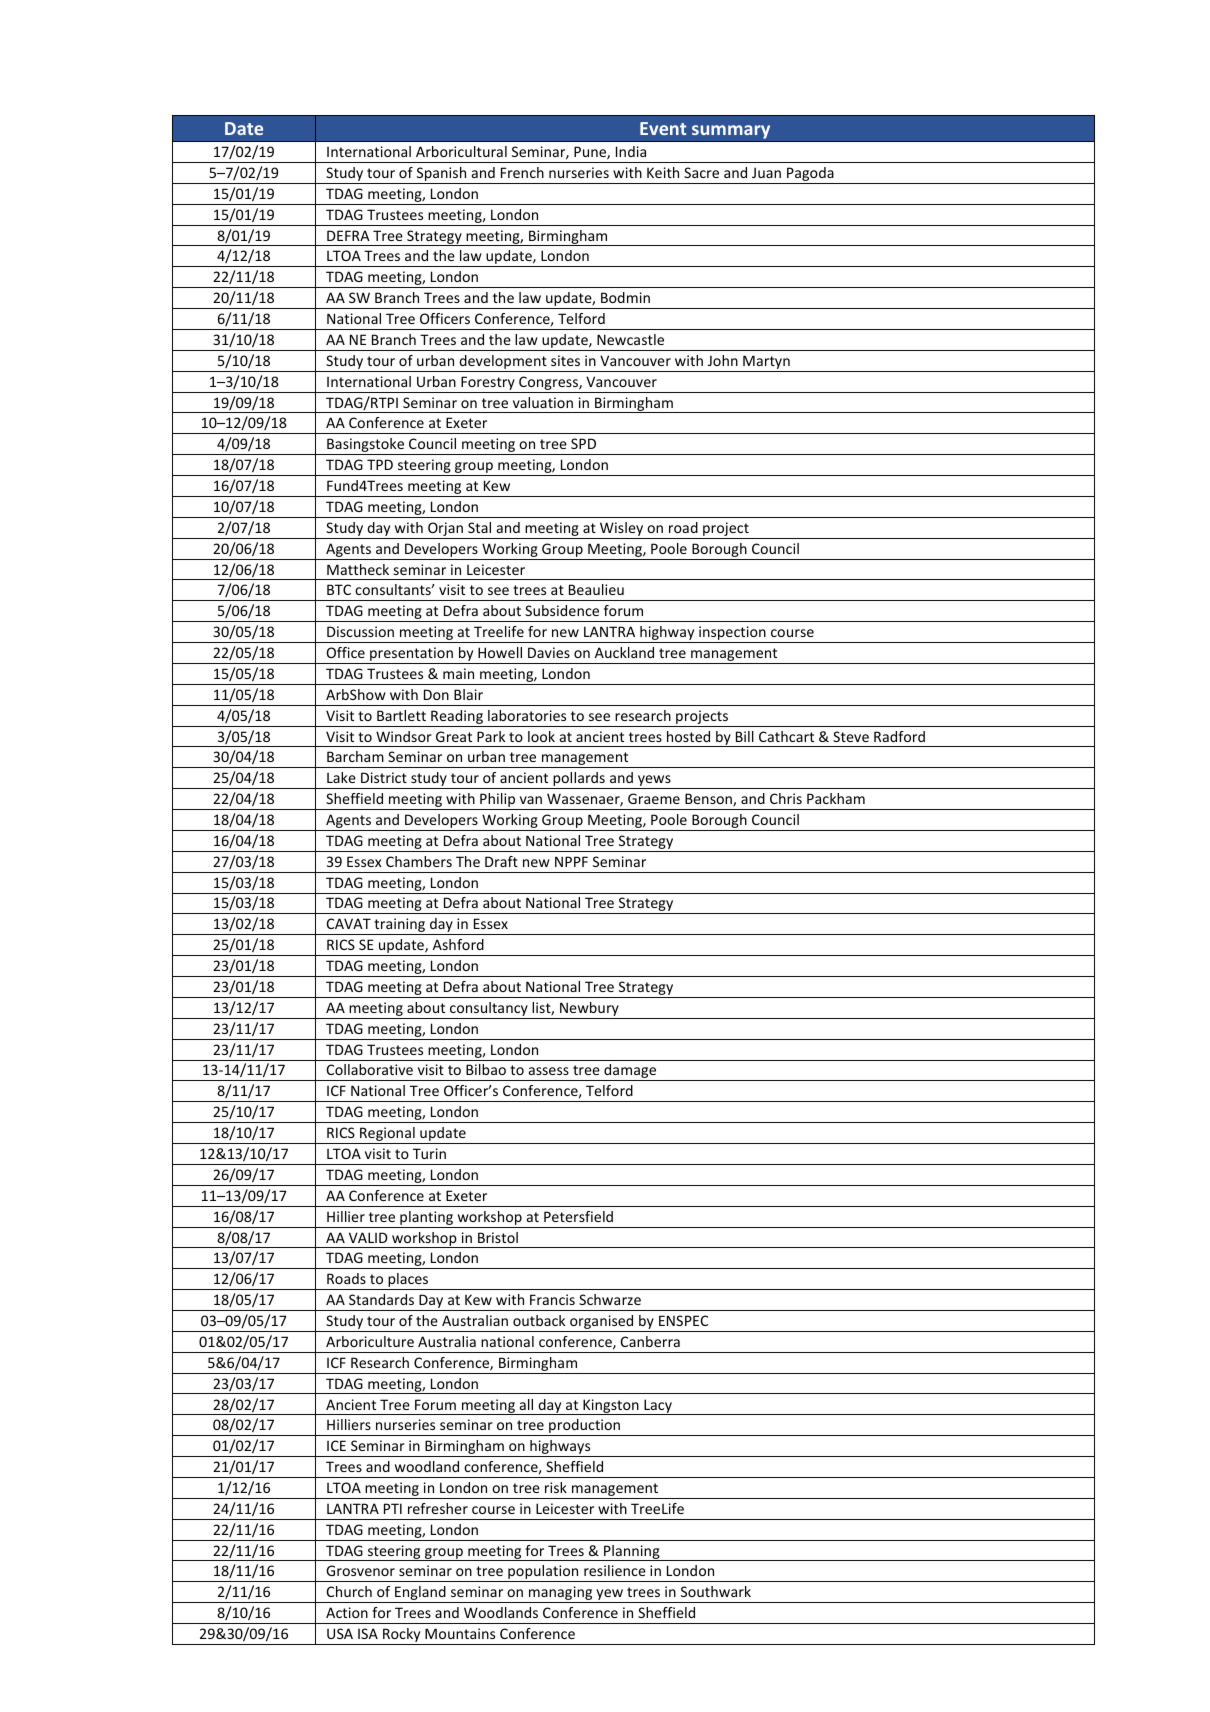 This document has width=1210, height=1712. I want to click on organised, so click(602, 1323).
